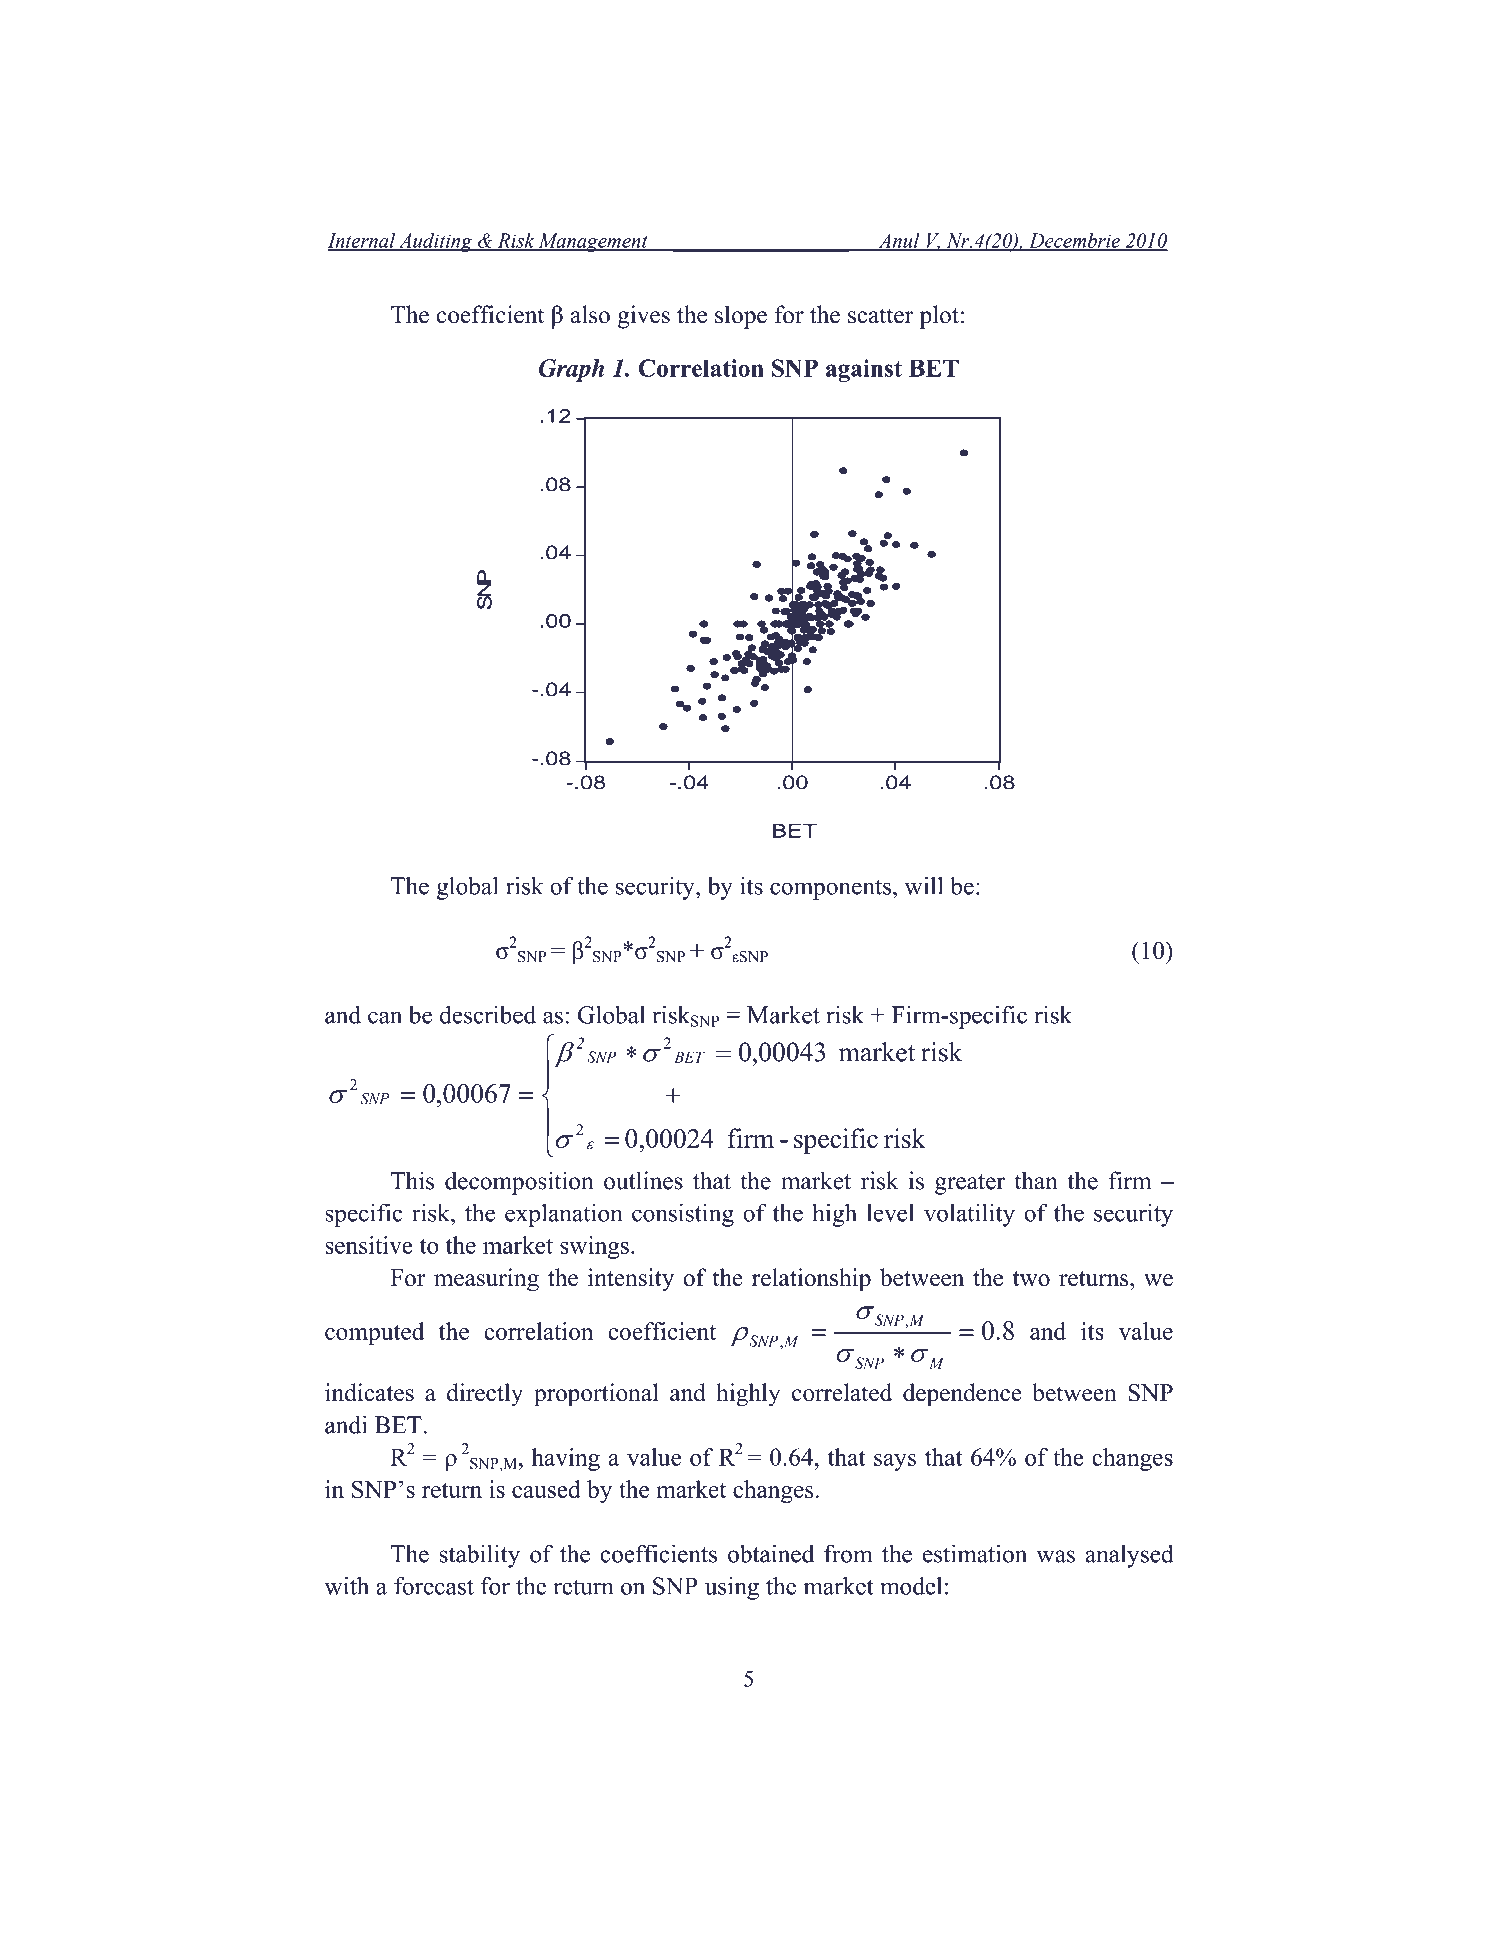 The width and height of the screenshot is (1498, 1939). Describe the element at coordinates (864, 370) in the screenshot. I see `against` at that location.
